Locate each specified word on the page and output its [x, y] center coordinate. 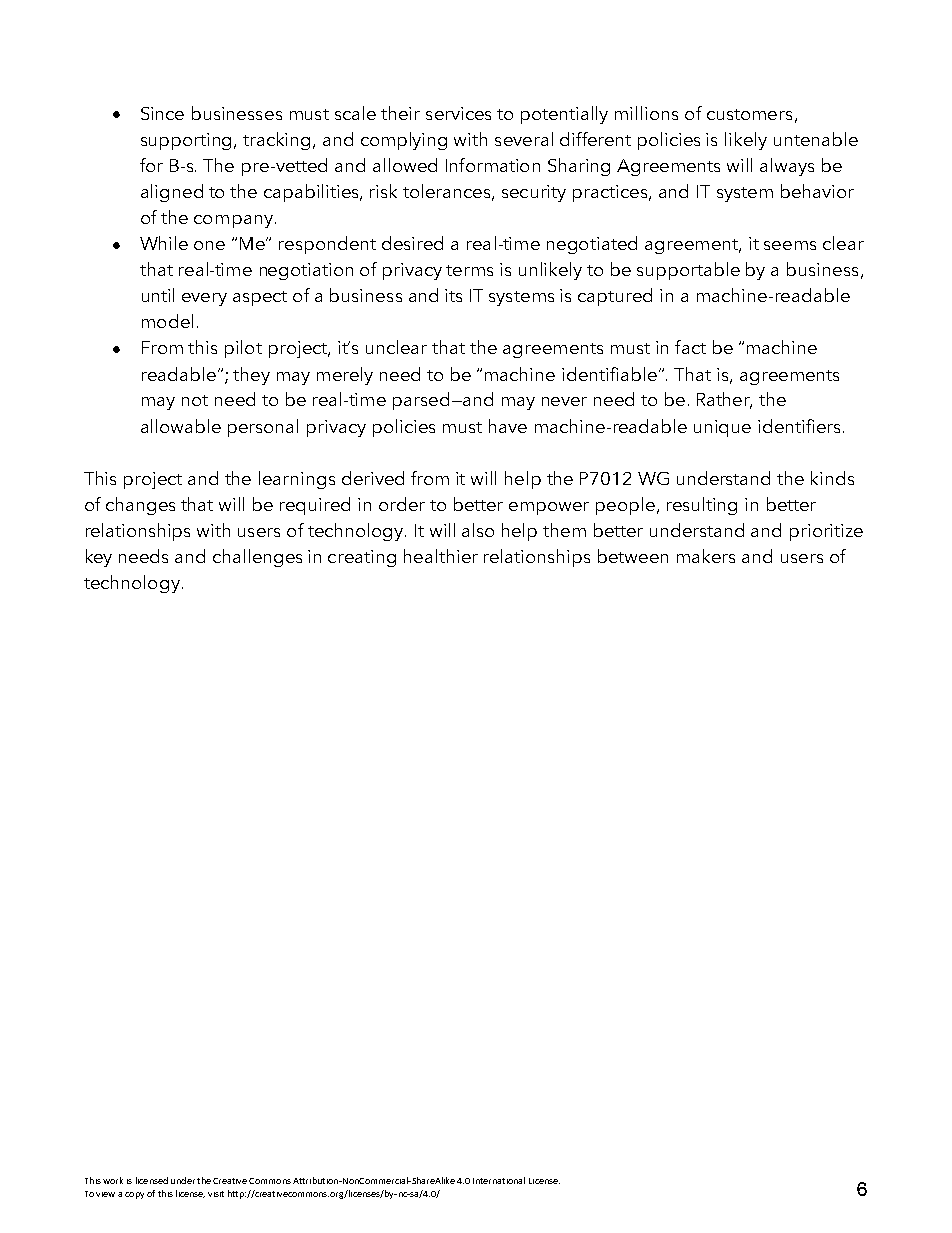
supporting [188, 141]
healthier [441, 556]
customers [749, 114]
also [478, 530]
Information [493, 165]
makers [706, 556]
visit [216, 1194]
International [499, 1180]
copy [134, 1195]
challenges [257, 558]
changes [140, 506]
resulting [702, 506]
